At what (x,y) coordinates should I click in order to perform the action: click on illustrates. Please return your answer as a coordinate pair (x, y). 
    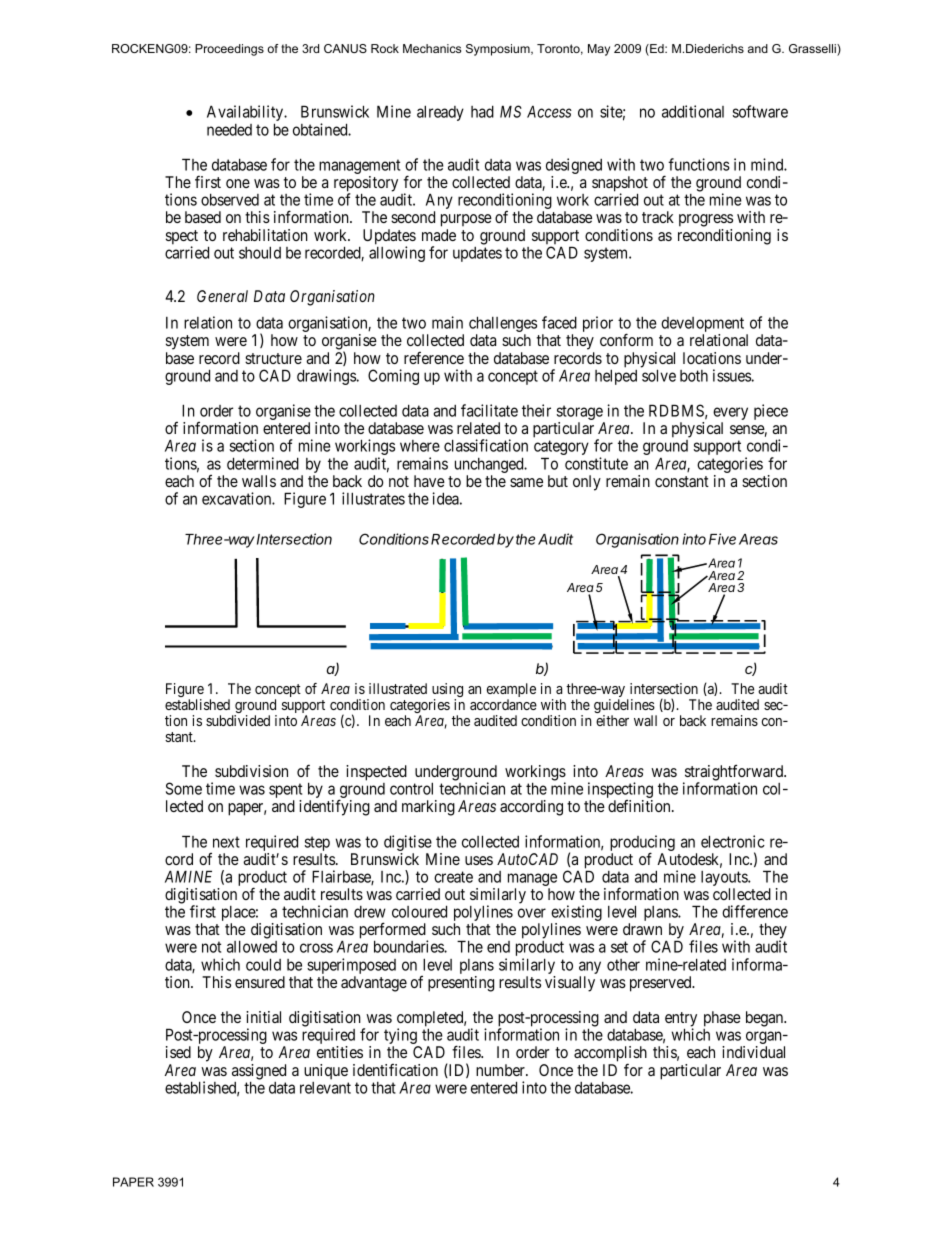
    Looking at the image, I should click on (373, 498).
